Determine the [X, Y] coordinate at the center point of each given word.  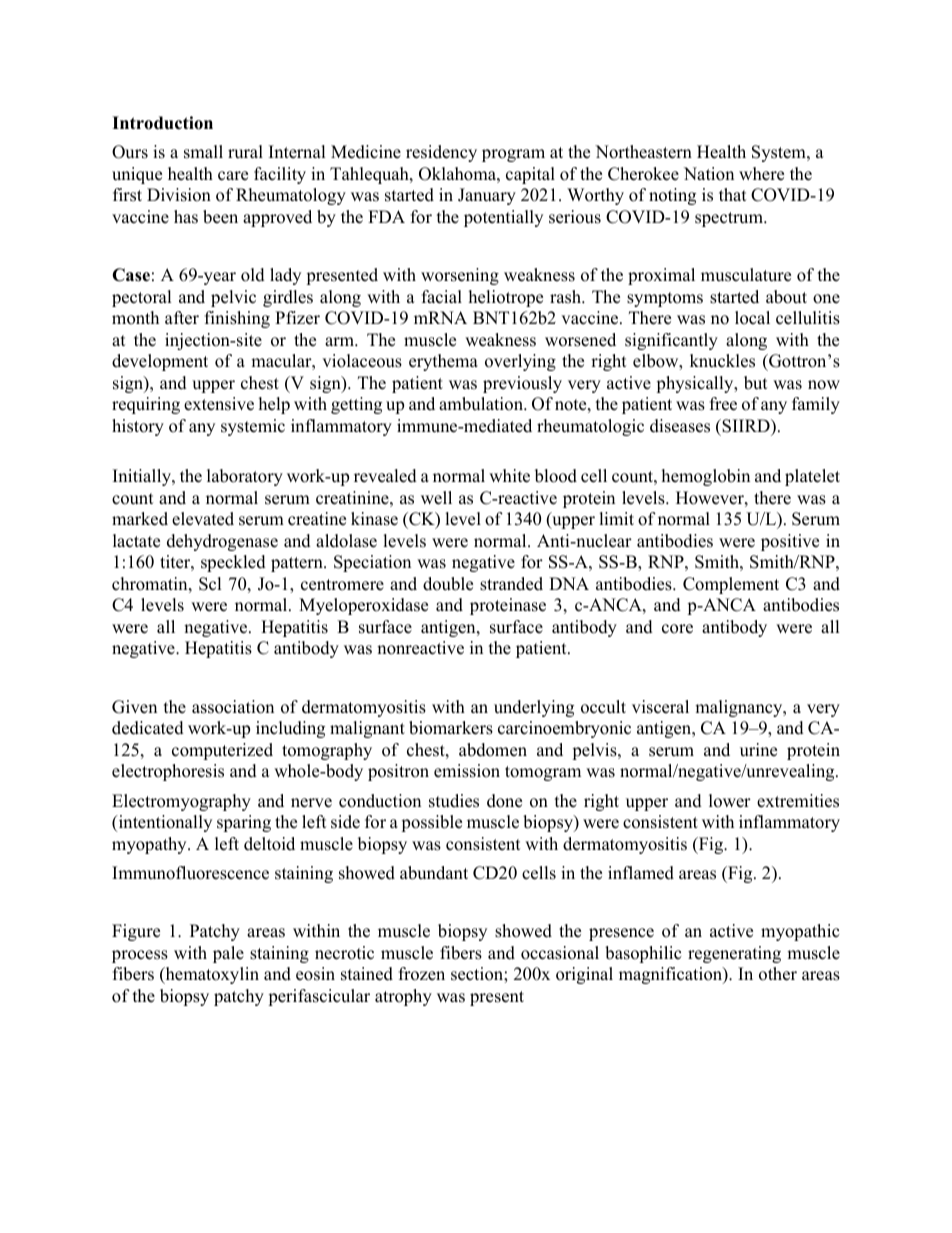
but [756, 383]
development [160, 362]
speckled [233, 563]
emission [467, 771]
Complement [731, 585]
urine [758, 750]
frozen [422, 974]
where [761, 174]
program [513, 155]
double [448, 584]
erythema [443, 362]
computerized [222, 751]
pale [228, 954]
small [203, 152]
